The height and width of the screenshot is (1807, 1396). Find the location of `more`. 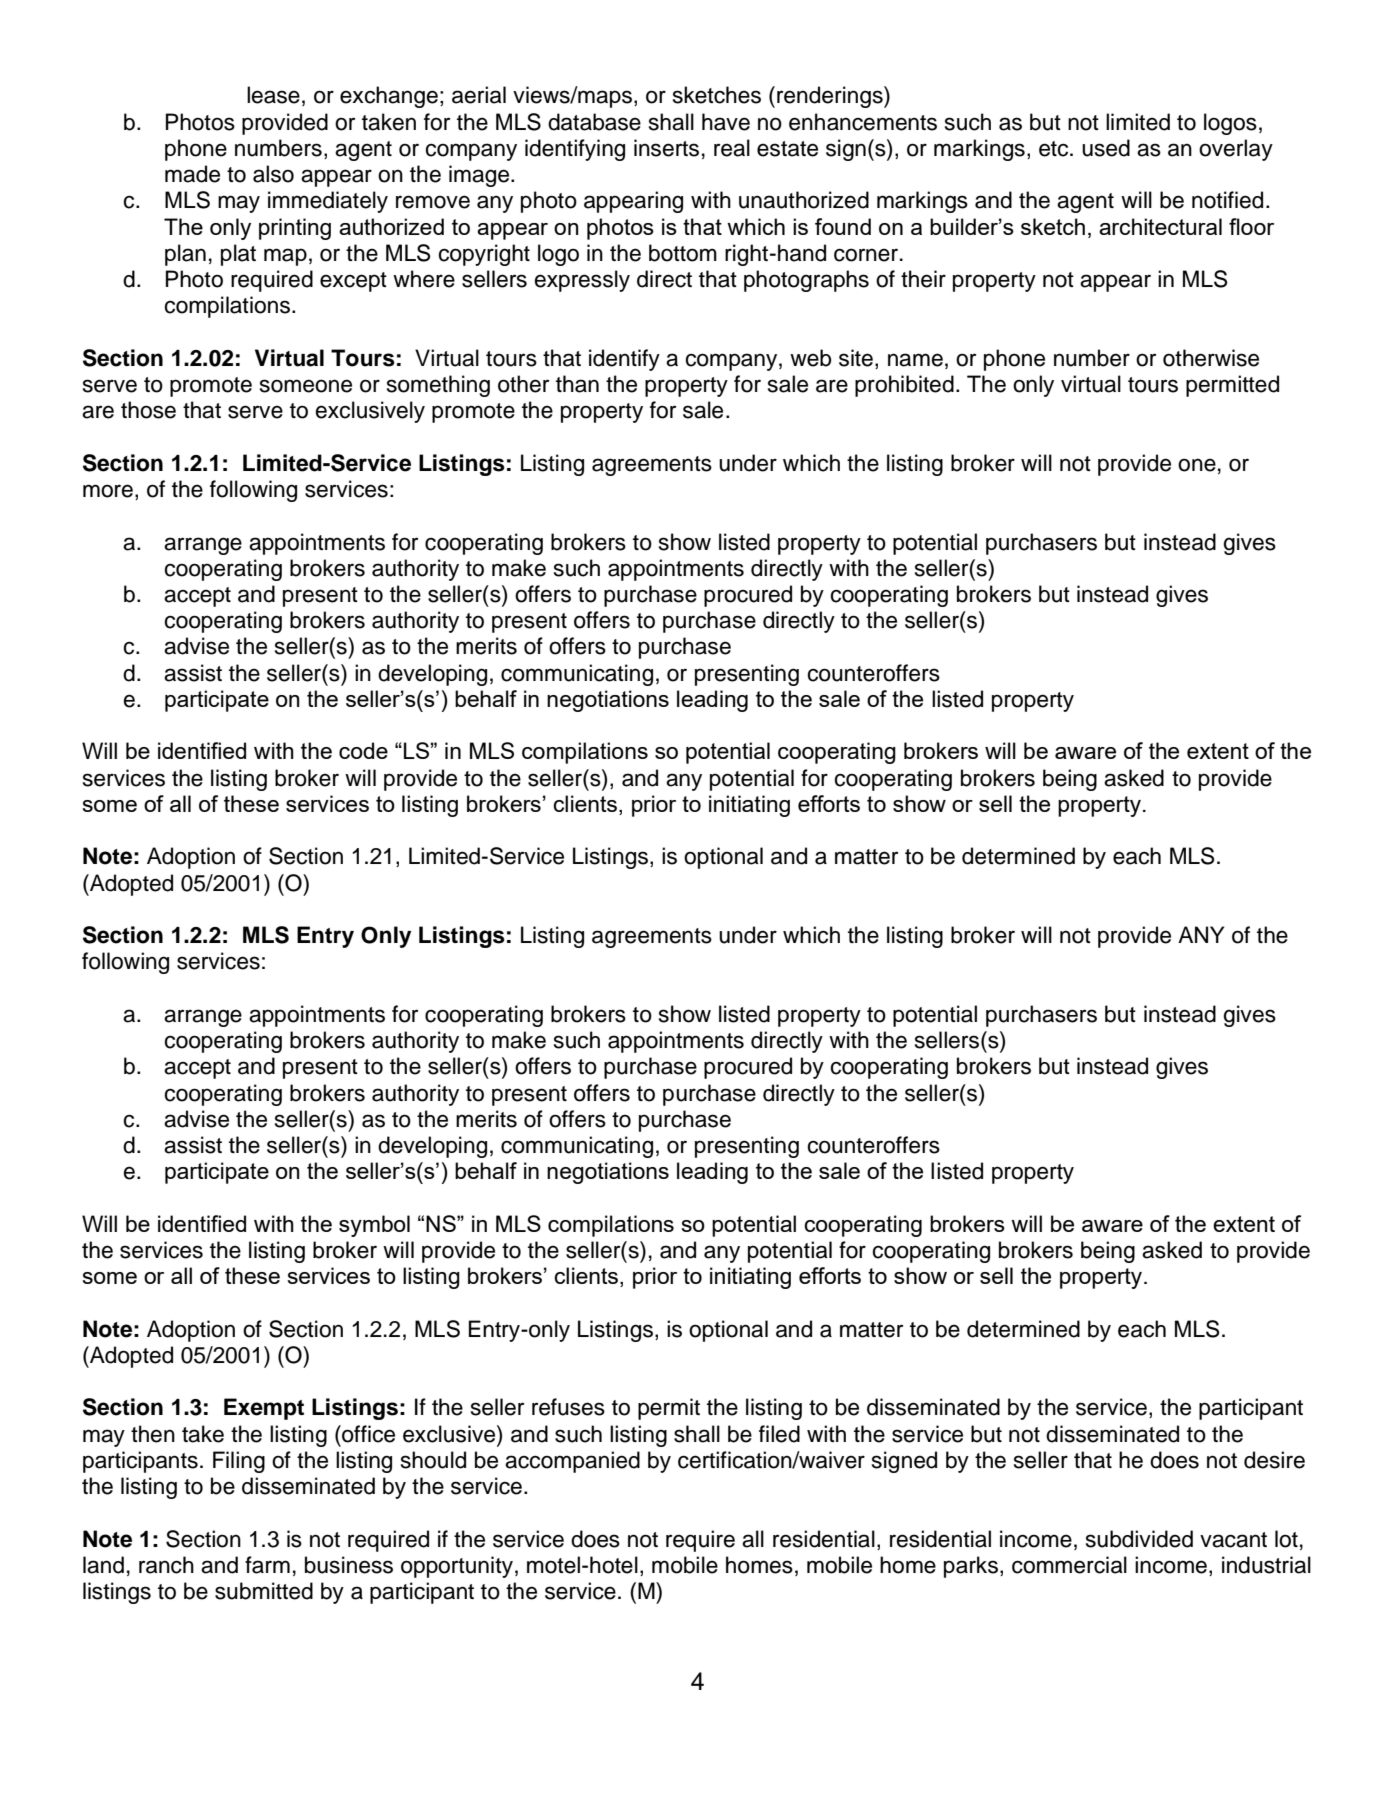

more is located at coordinates (108, 491).
